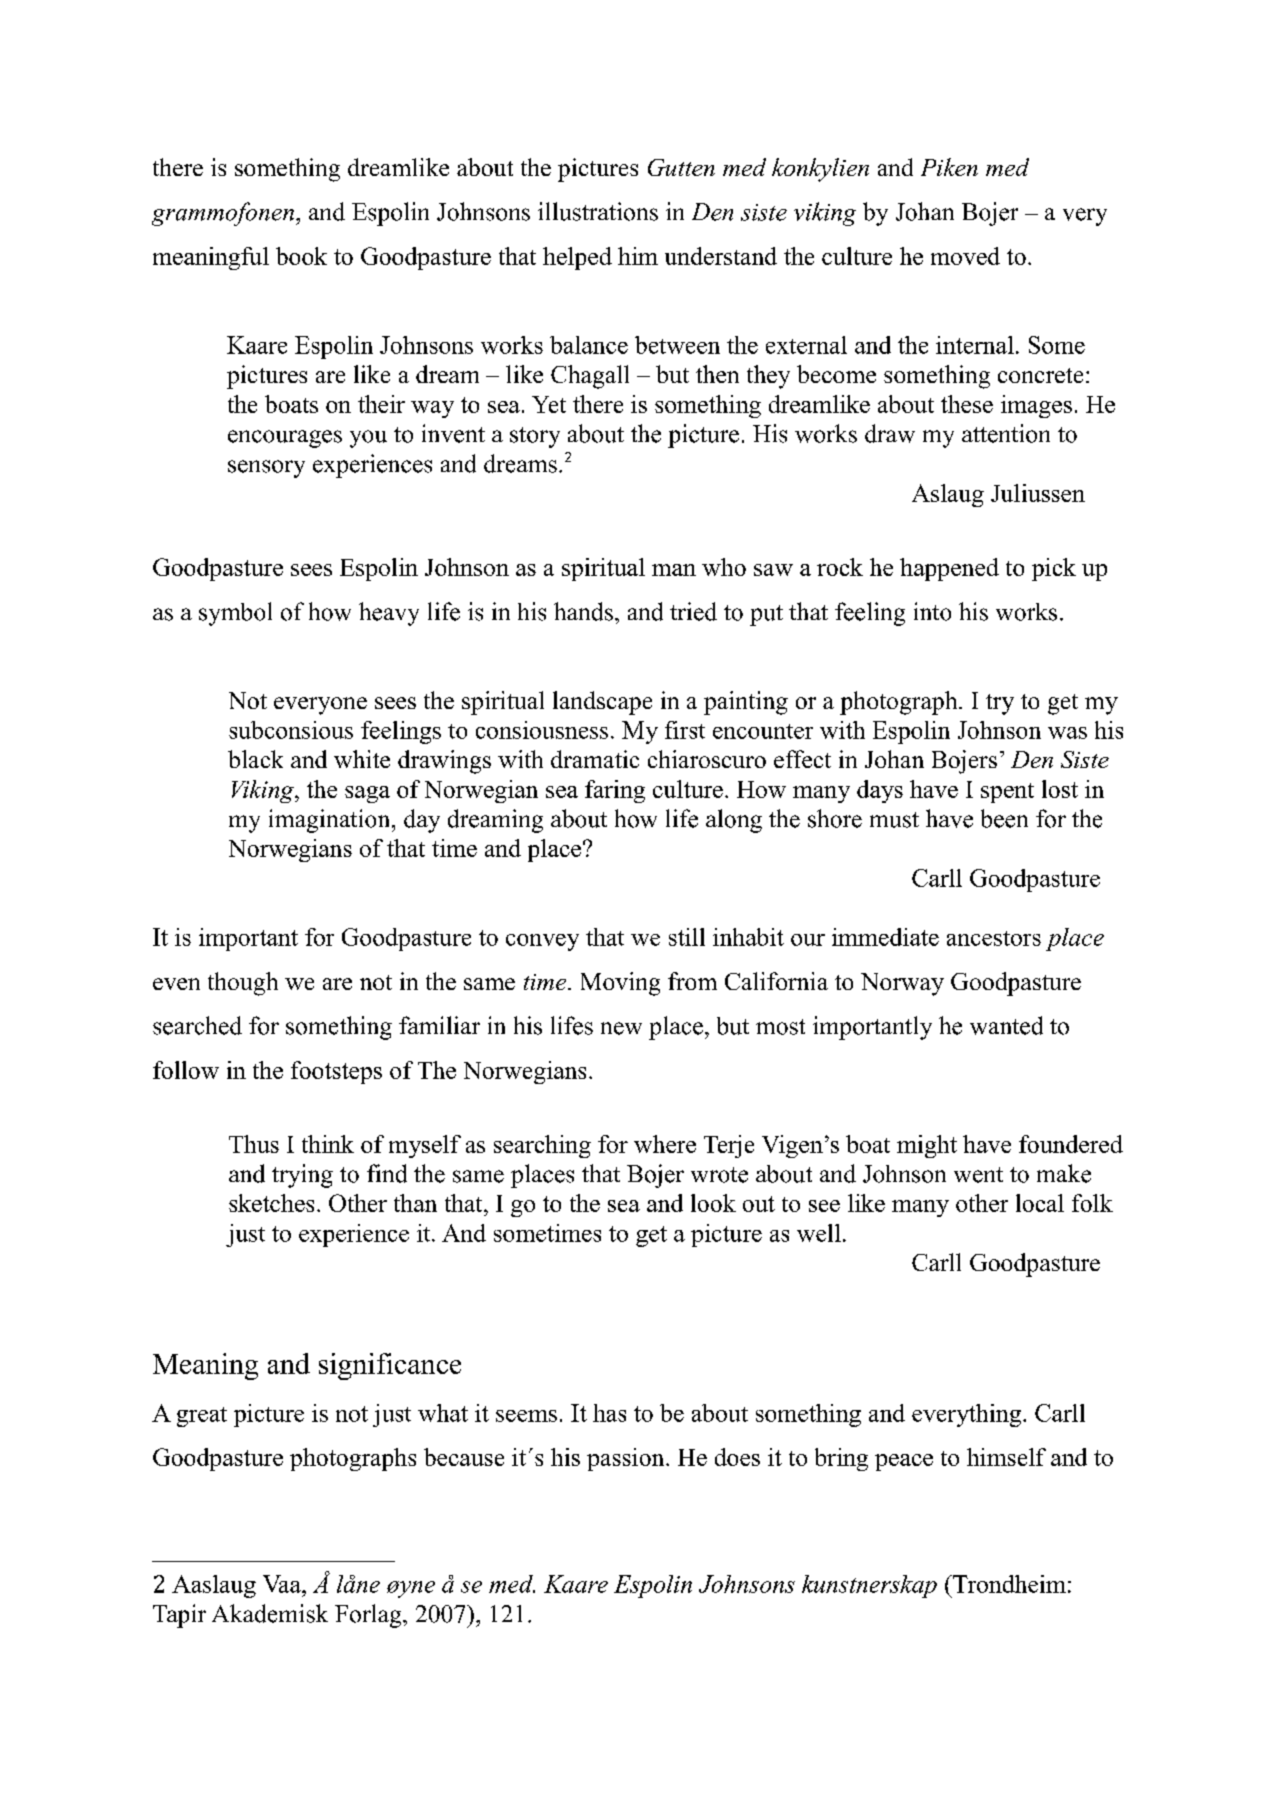 The height and width of the screenshot is (1805, 1276). Describe the element at coordinates (665, 1144) in the screenshot. I see `where` at that location.
